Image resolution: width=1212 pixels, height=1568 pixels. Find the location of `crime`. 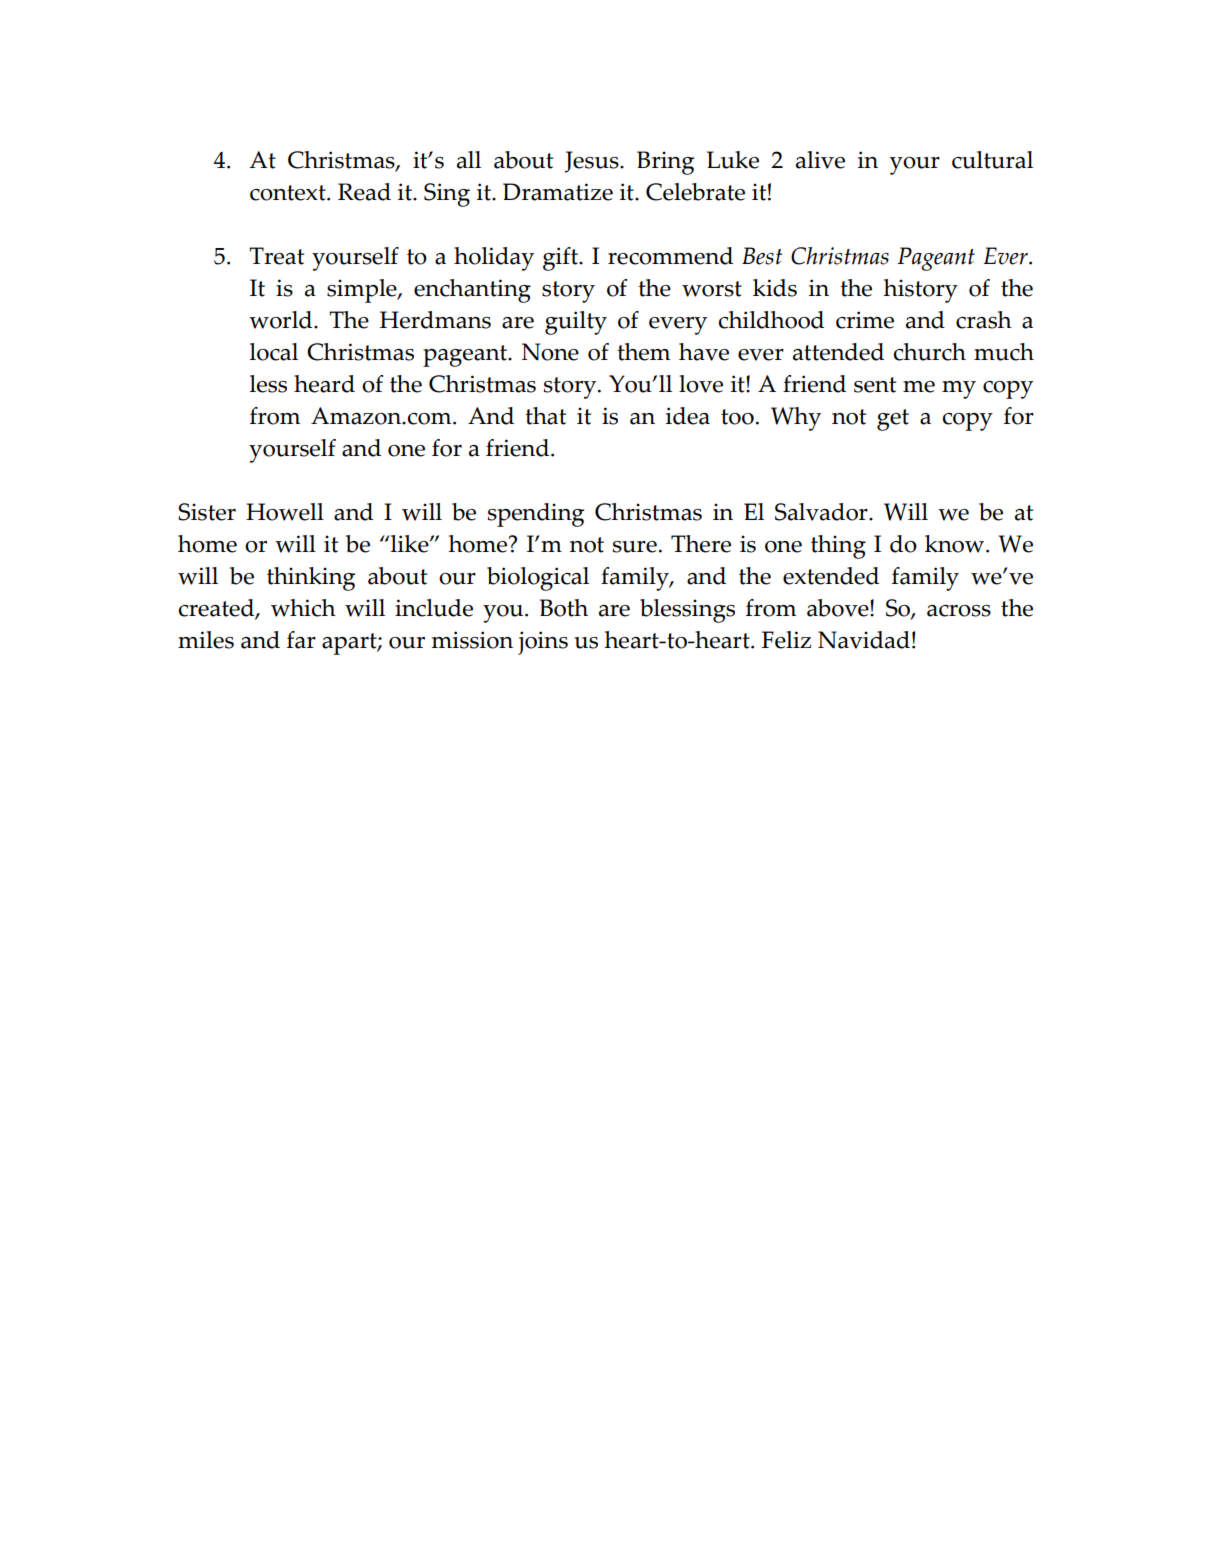

crime is located at coordinates (865, 320).
